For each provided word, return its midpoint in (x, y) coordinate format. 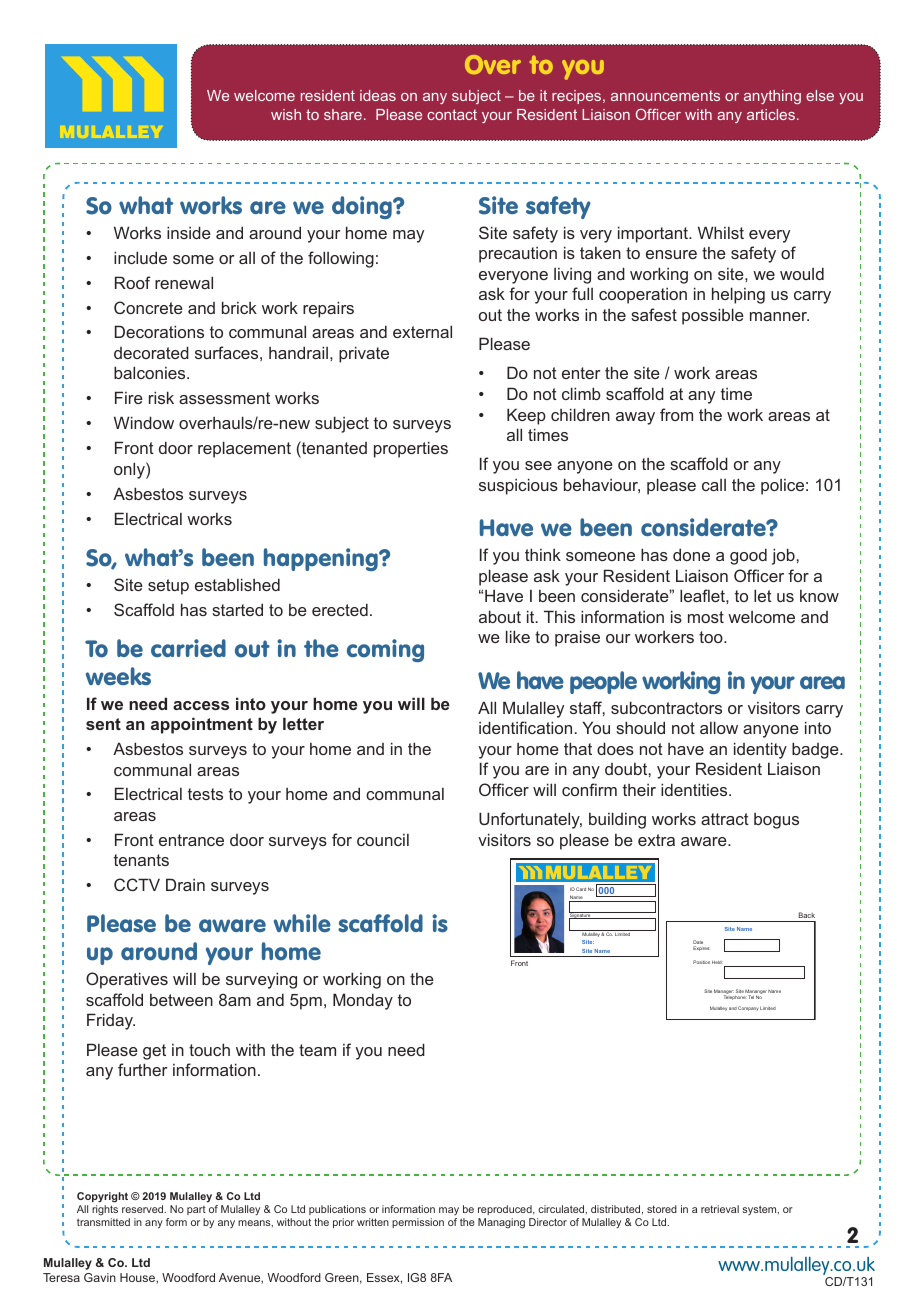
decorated (151, 352)
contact (452, 114)
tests (205, 794)
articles (771, 114)
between (181, 1000)
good (748, 556)
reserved (144, 1209)
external (422, 331)
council (383, 840)
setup (168, 587)
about (500, 616)
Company (748, 1008)
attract (725, 819)
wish (286, 114)
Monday (363, 1001)
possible (713, 316)
